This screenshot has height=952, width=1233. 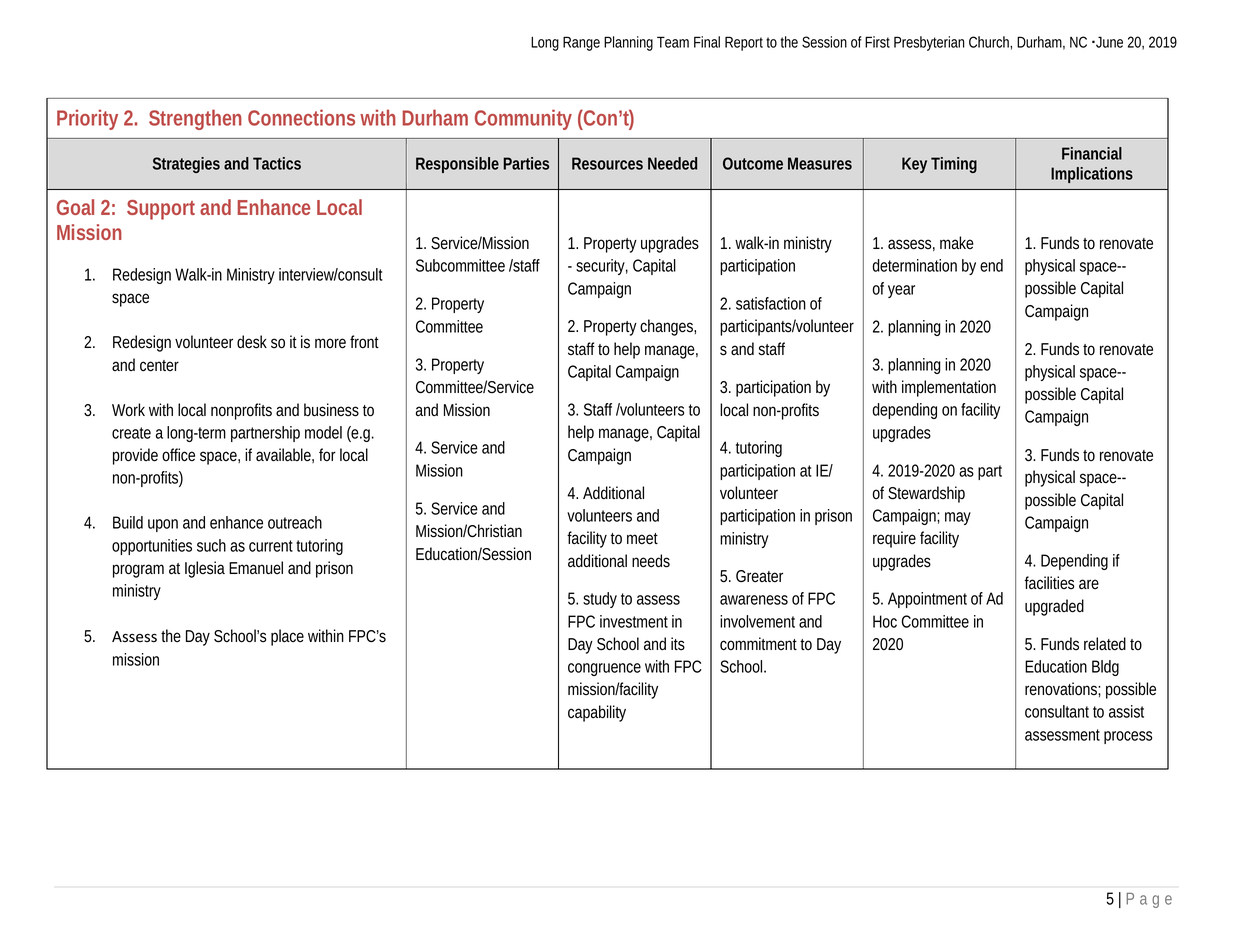 I want to click on congruence, so click(x=604, y=669).
